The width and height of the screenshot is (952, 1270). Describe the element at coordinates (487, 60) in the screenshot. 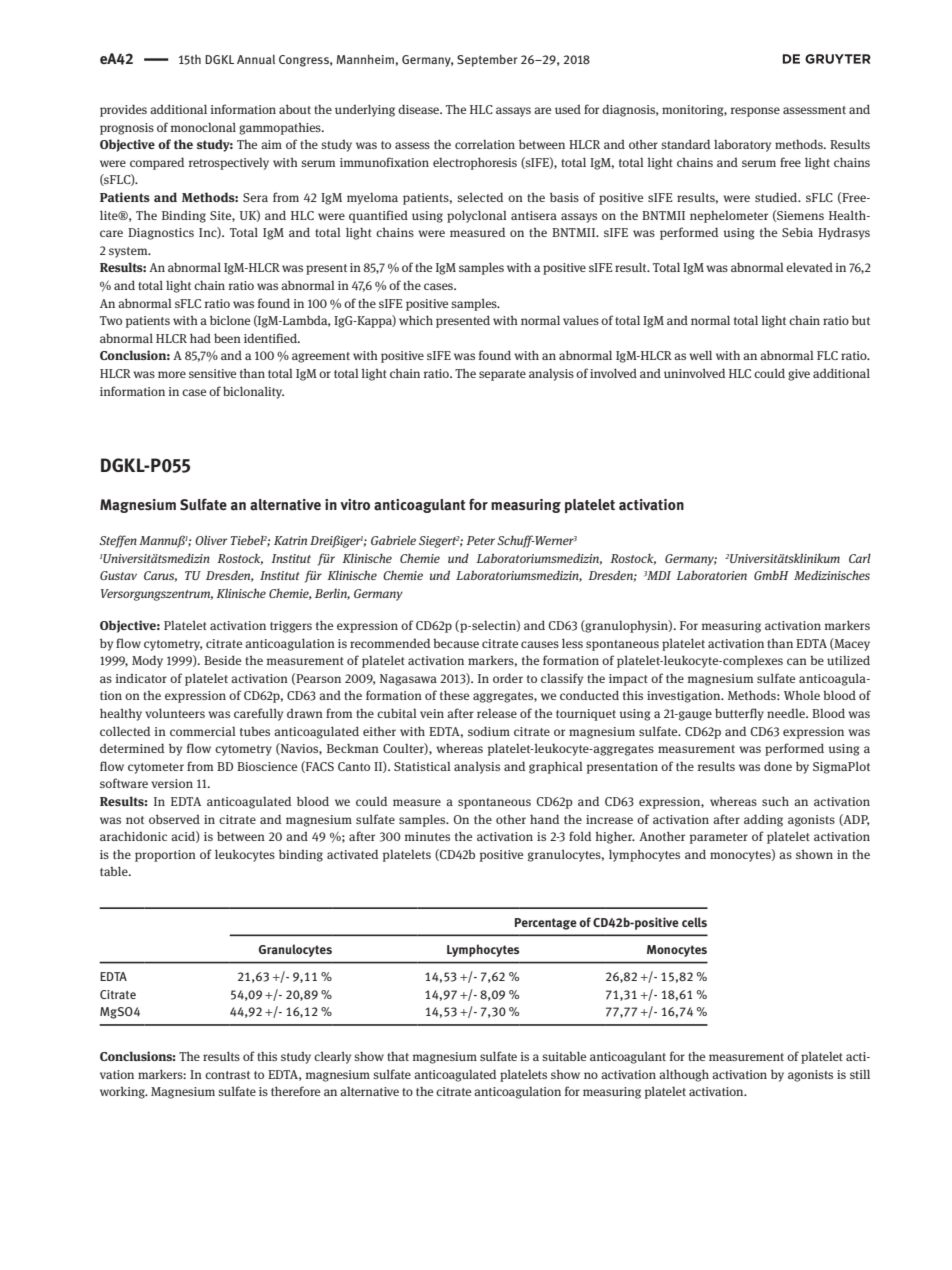

I see `September` at that location.
